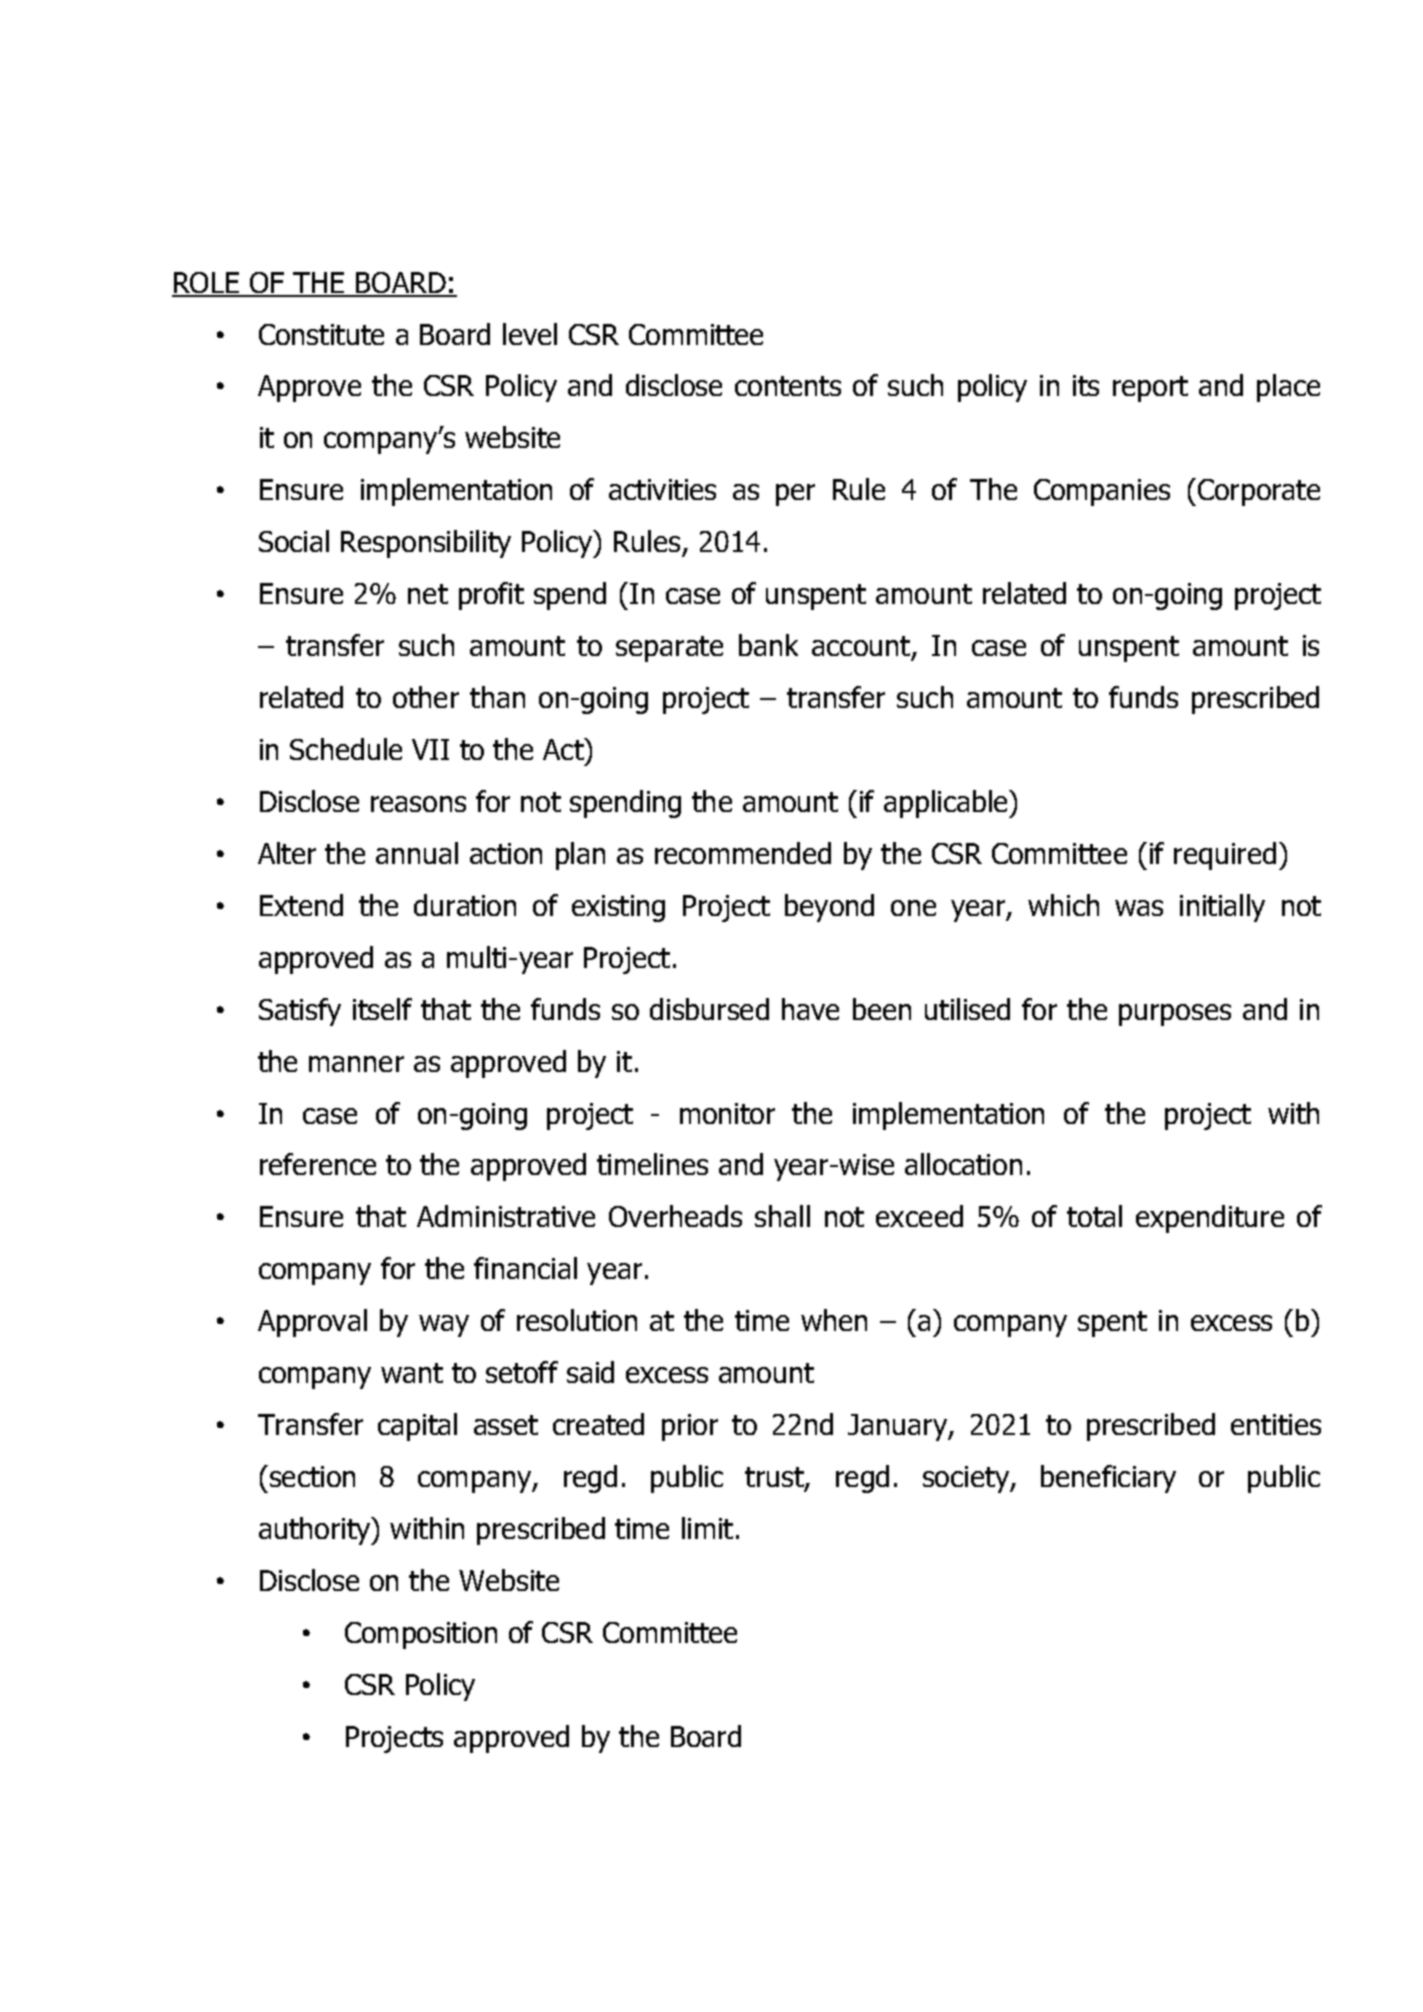 The image size is (1423, 2012). I want to click on authority, so click(316, 1531).
